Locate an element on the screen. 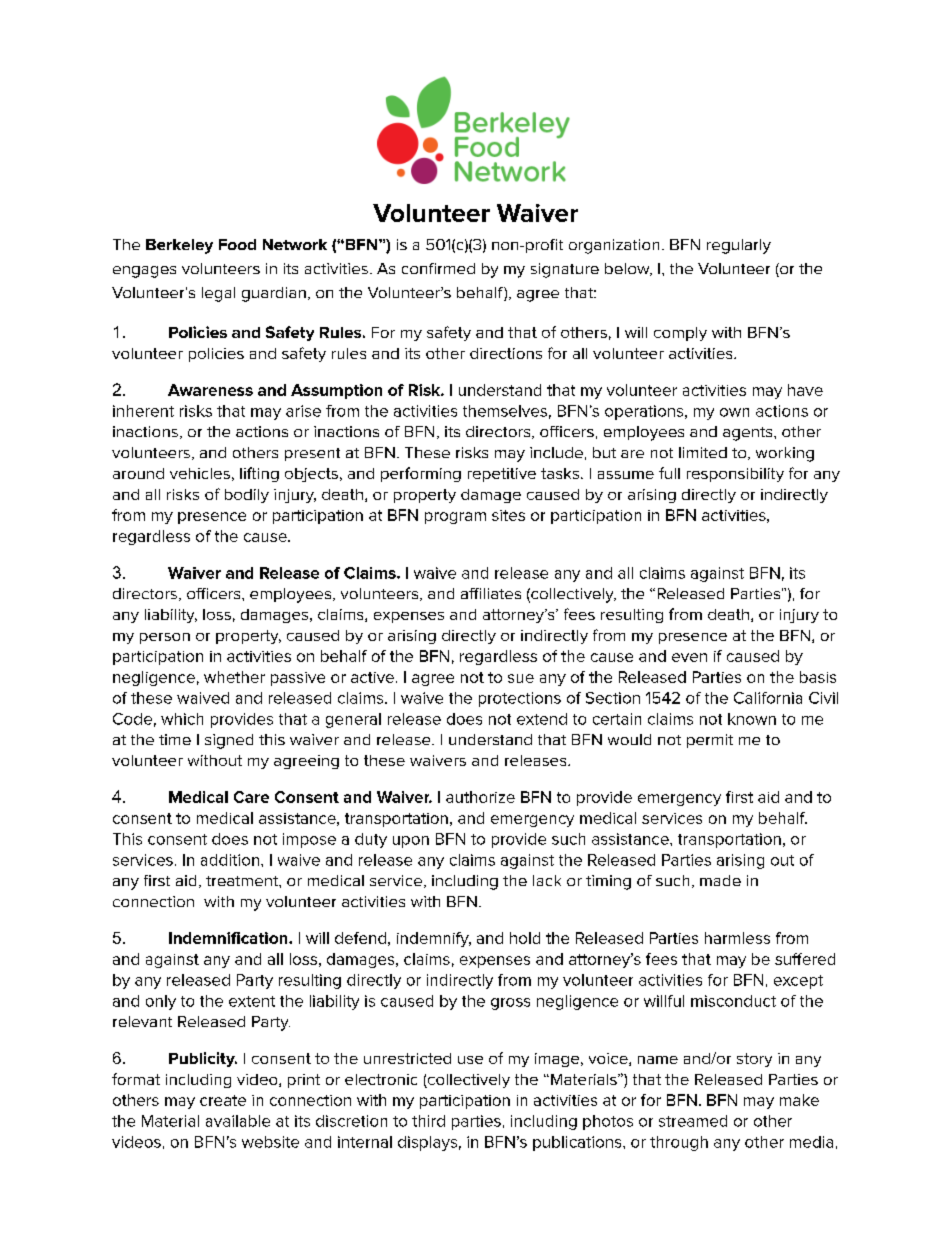 This screenshot has height=1233, width=952. addition is located at coordinates (231, 860).
